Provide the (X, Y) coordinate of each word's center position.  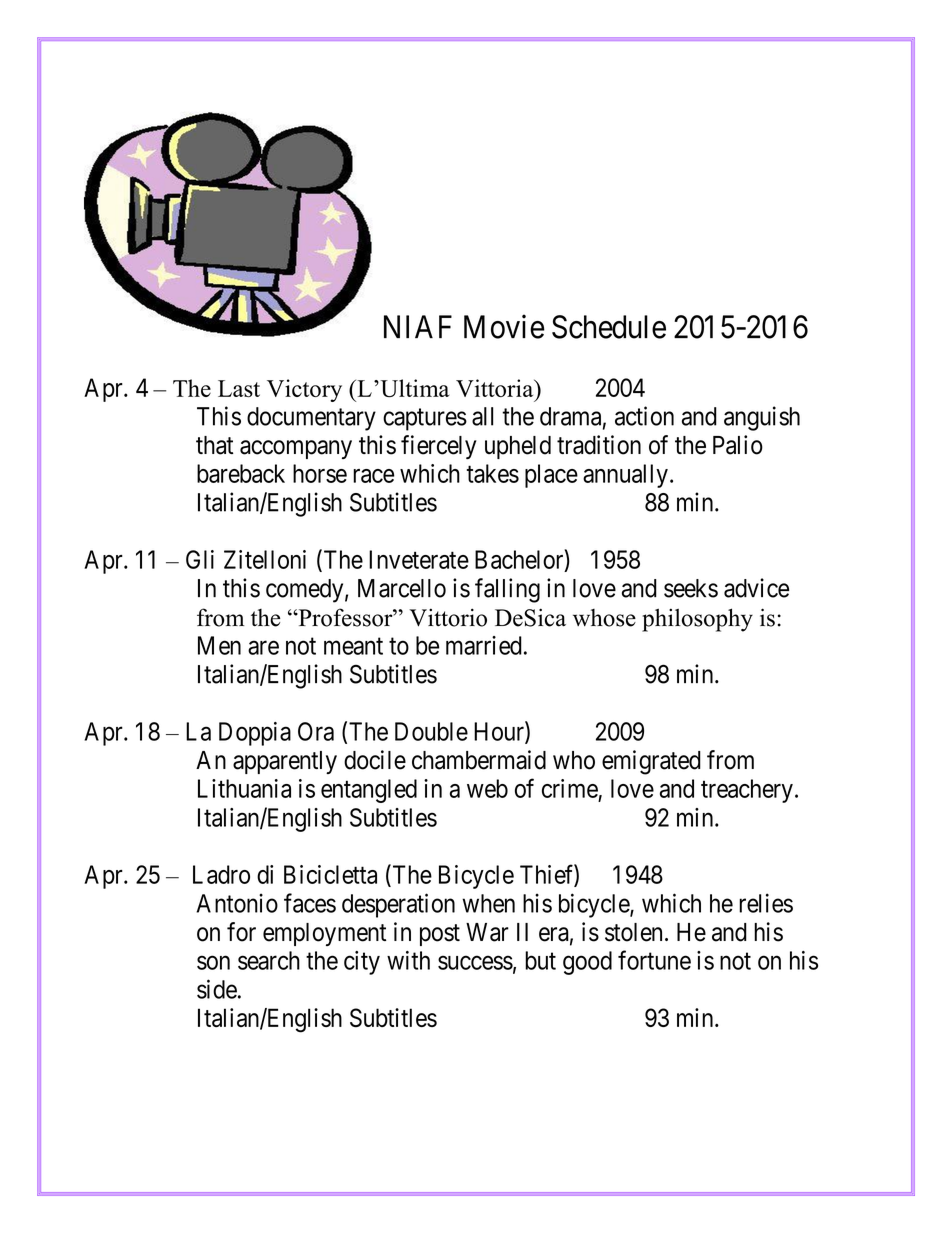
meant (353, 646)
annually (625, 476)
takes (493, 473)
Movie (504, 326)
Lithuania (244, 788)
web (487, 788)
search (269, 960)
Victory (304, 390)
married (484, 645)
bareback (241, 473)
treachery (747, 791)
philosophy (697, 620)
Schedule (609, 327)
